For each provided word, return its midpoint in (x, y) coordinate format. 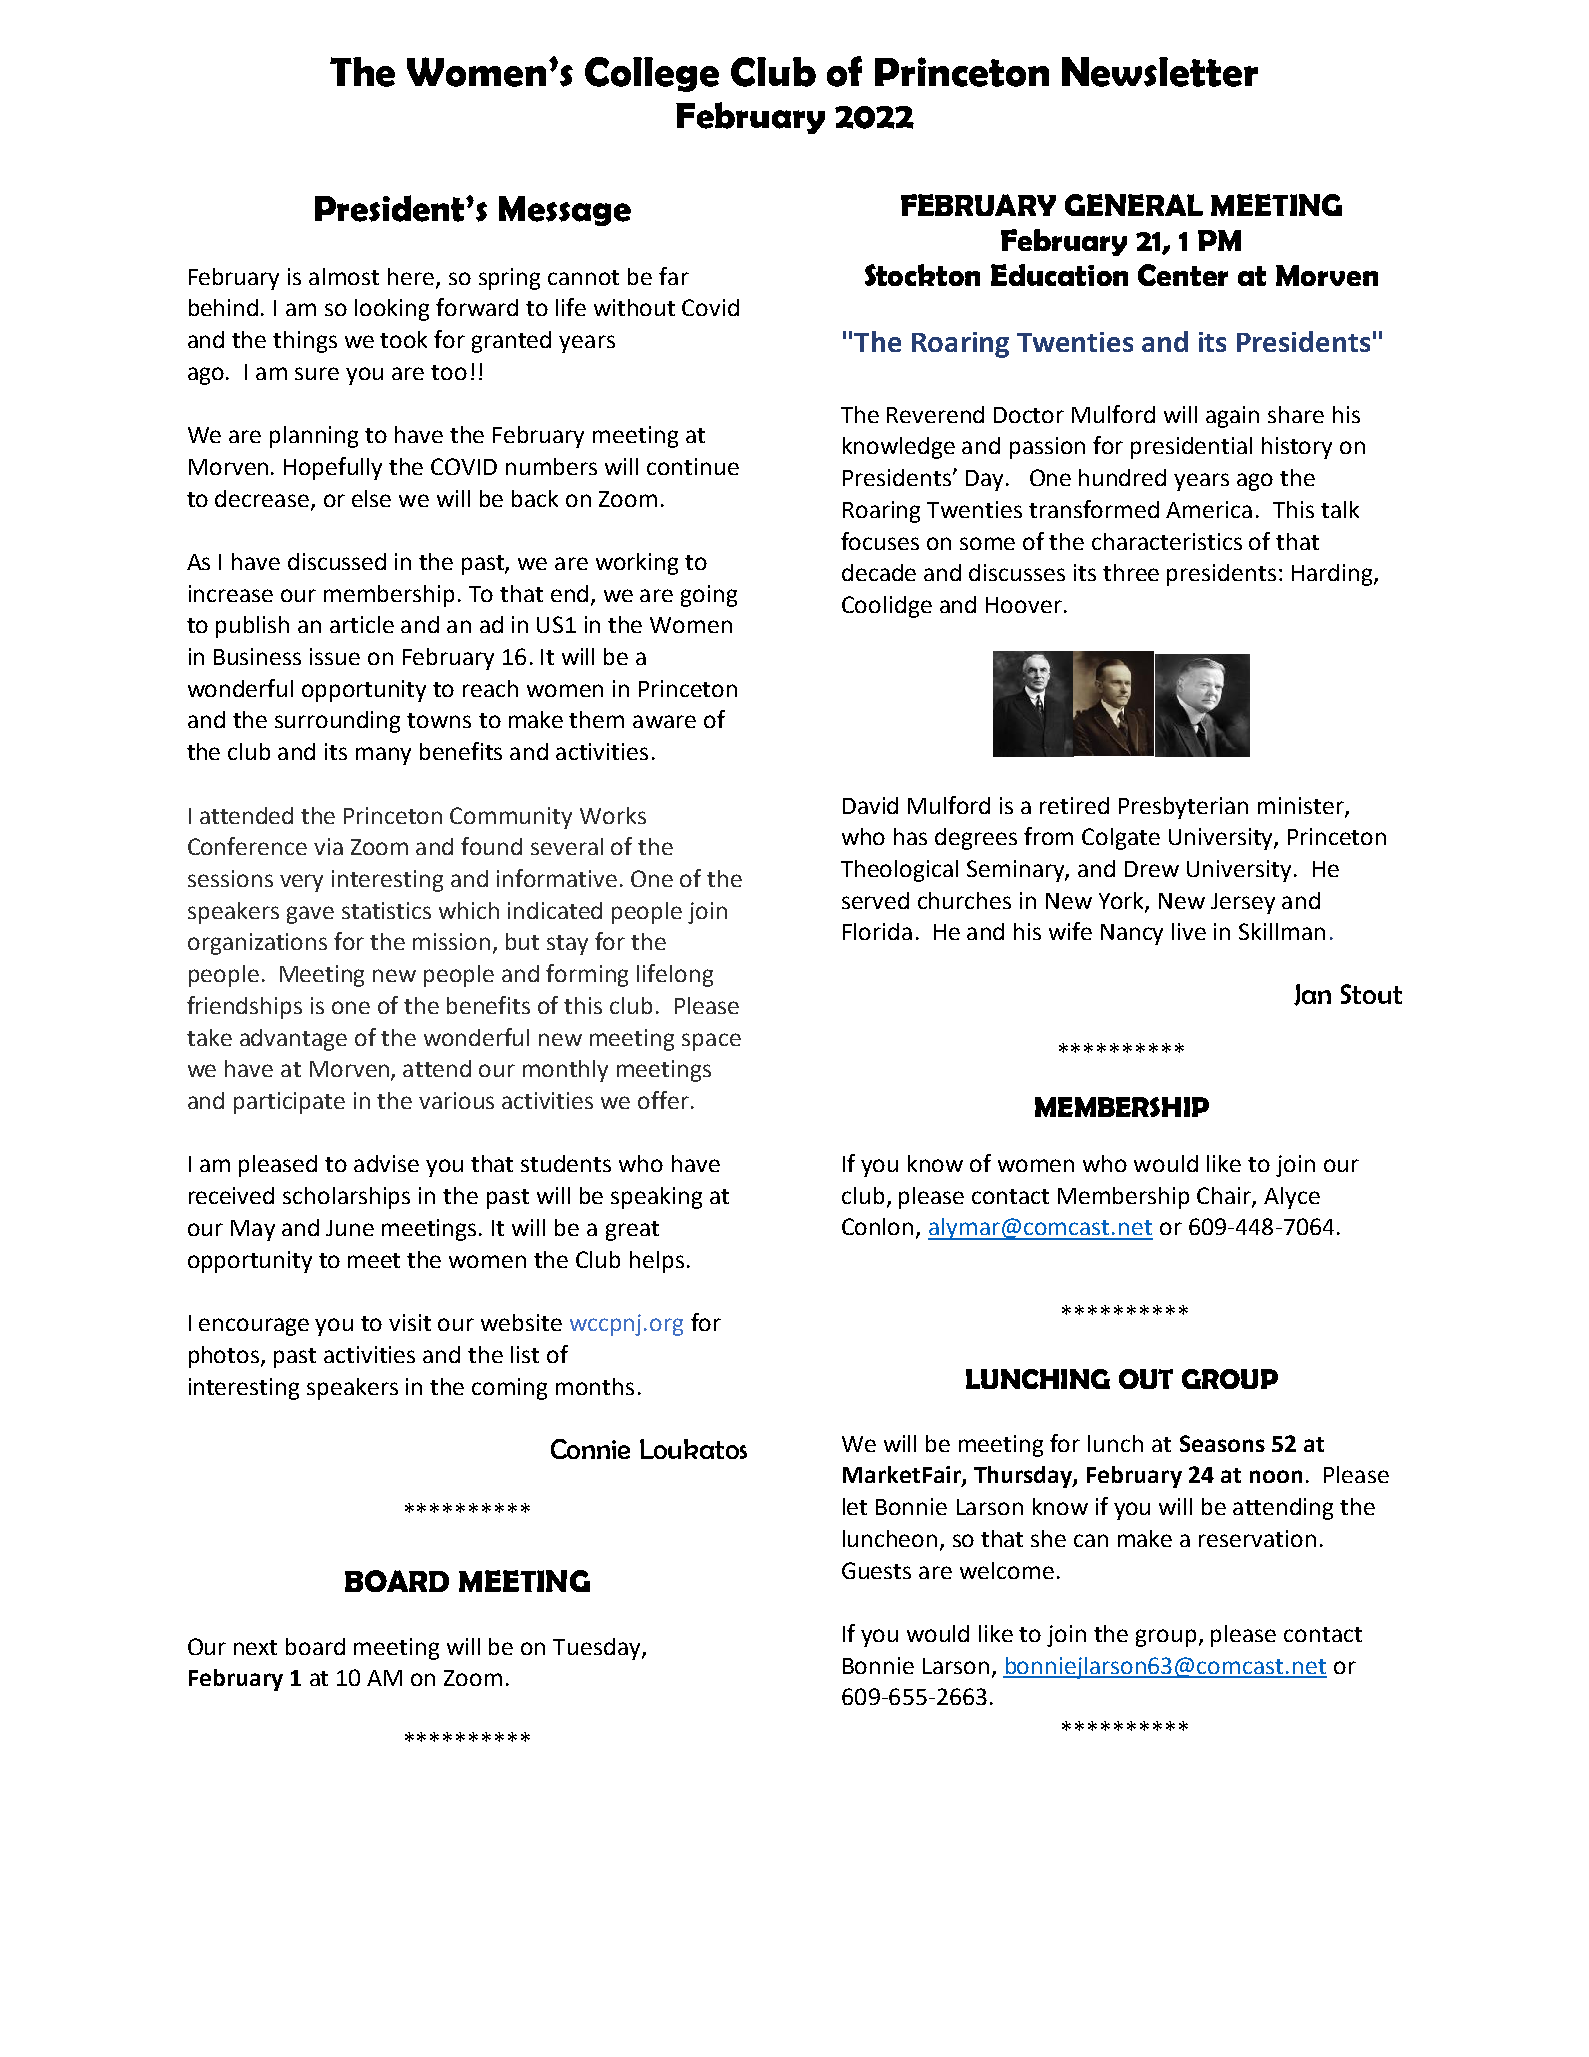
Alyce (1292, 1198)
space (711, 1042)
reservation (1257, 1538)
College (652, 74)
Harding (1333, 575)
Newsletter (1160, 72)
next (255, 1647)
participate (289, 1103)
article (362, 624)
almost (344, 276)
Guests (876, 1570)
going (709, 596)
